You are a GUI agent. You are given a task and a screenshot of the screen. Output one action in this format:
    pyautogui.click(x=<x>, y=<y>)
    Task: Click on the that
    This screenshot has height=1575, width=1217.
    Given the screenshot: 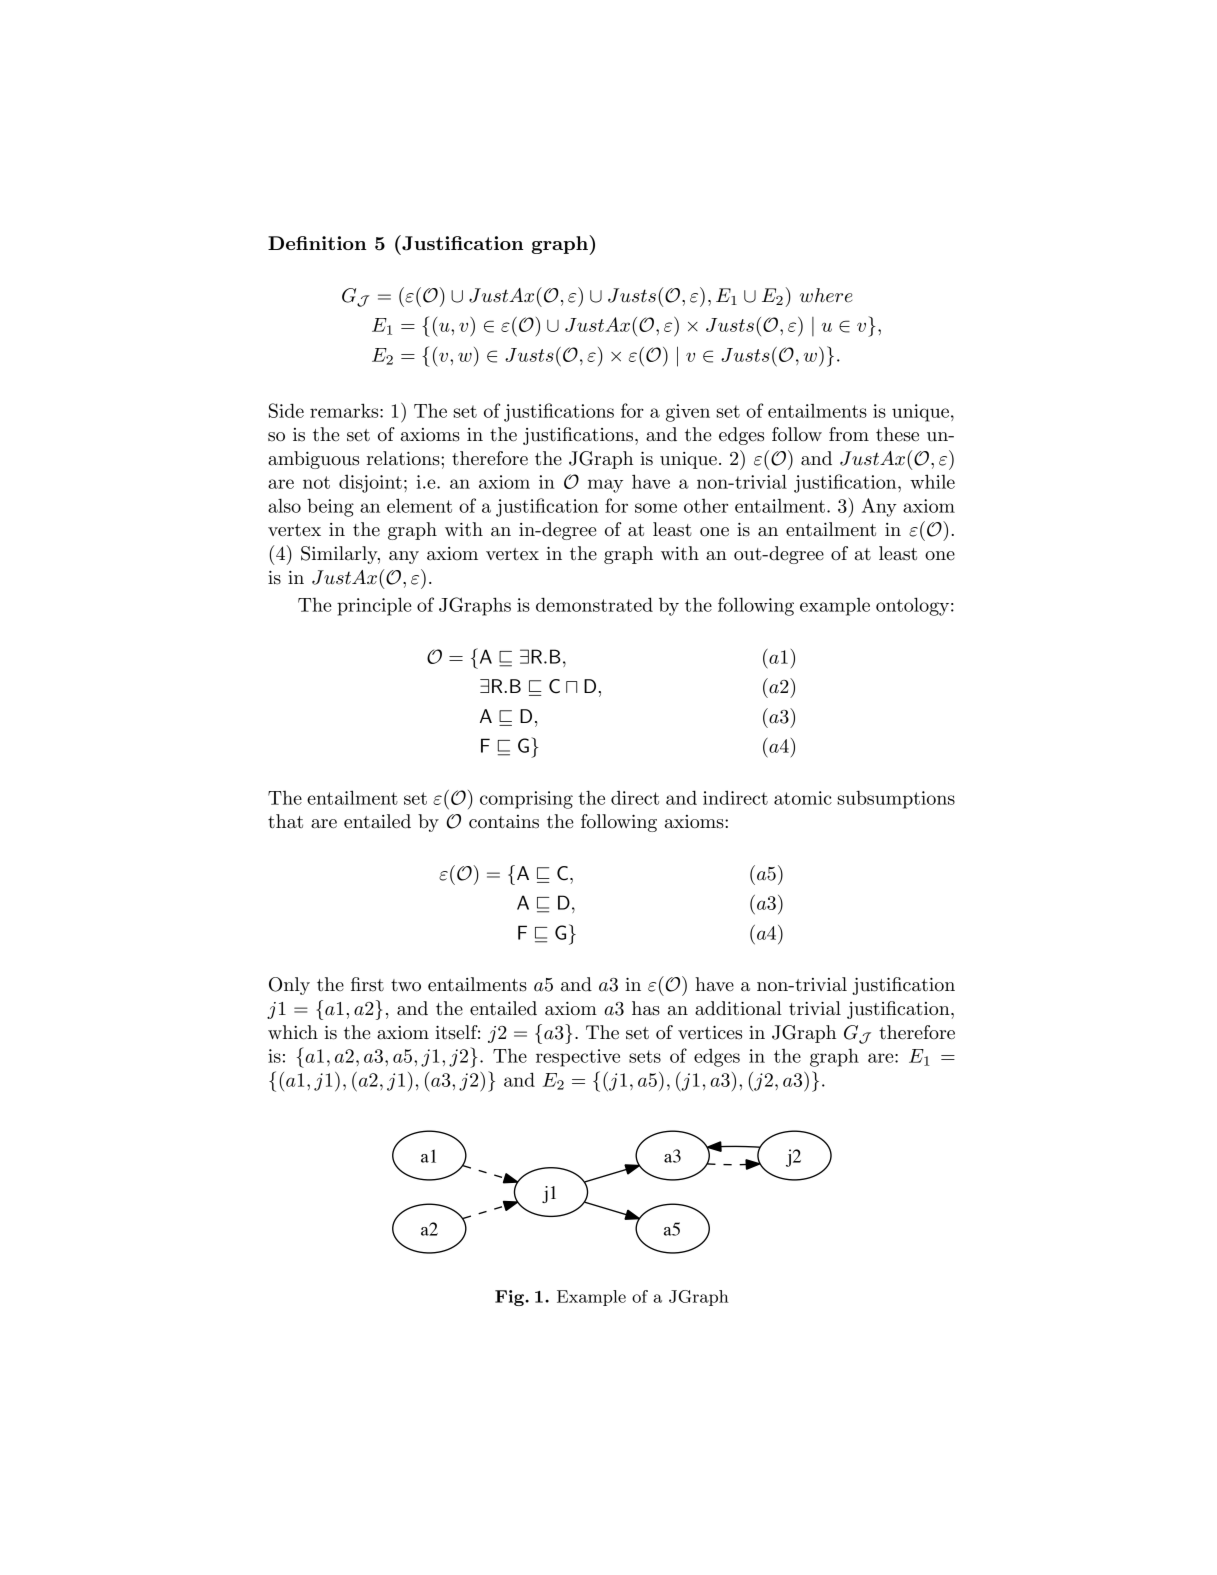 What is the action you would take?
    pyautogui.click(x=285, y=821)
